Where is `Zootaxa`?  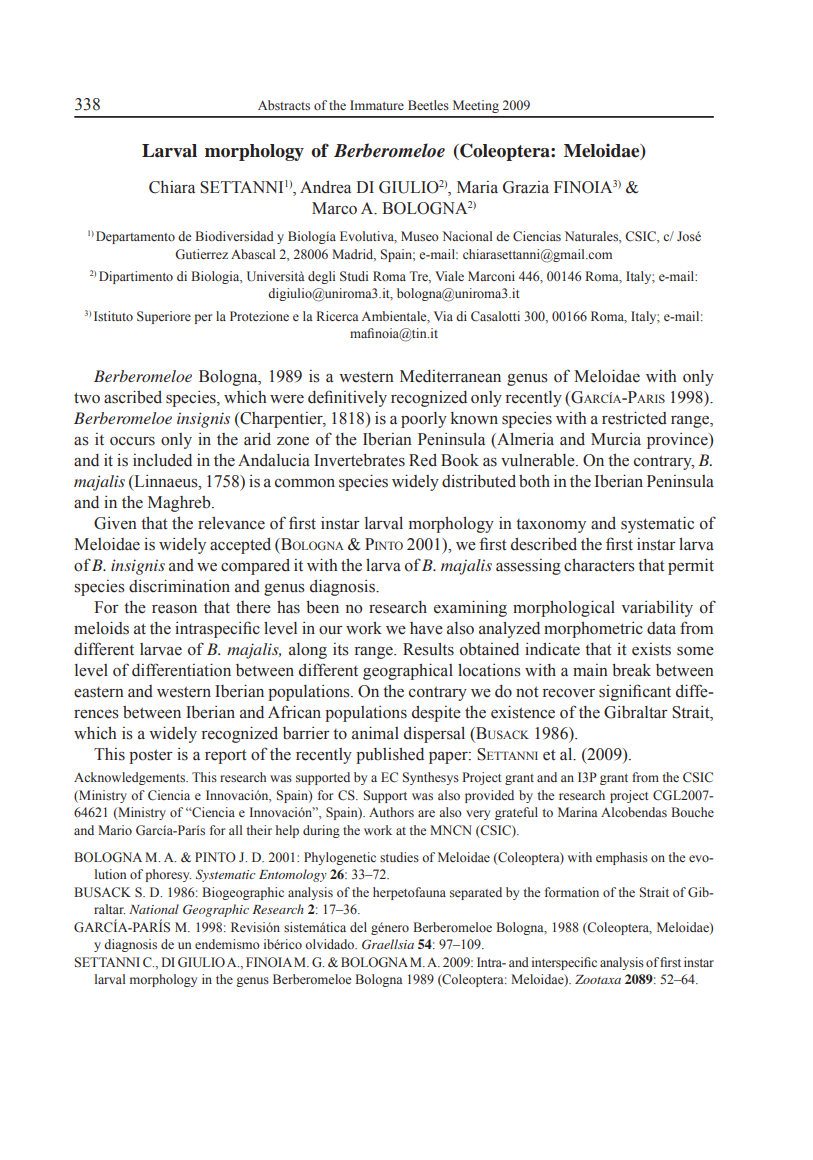 Zootaxa is located at coordinates (598, 979).
